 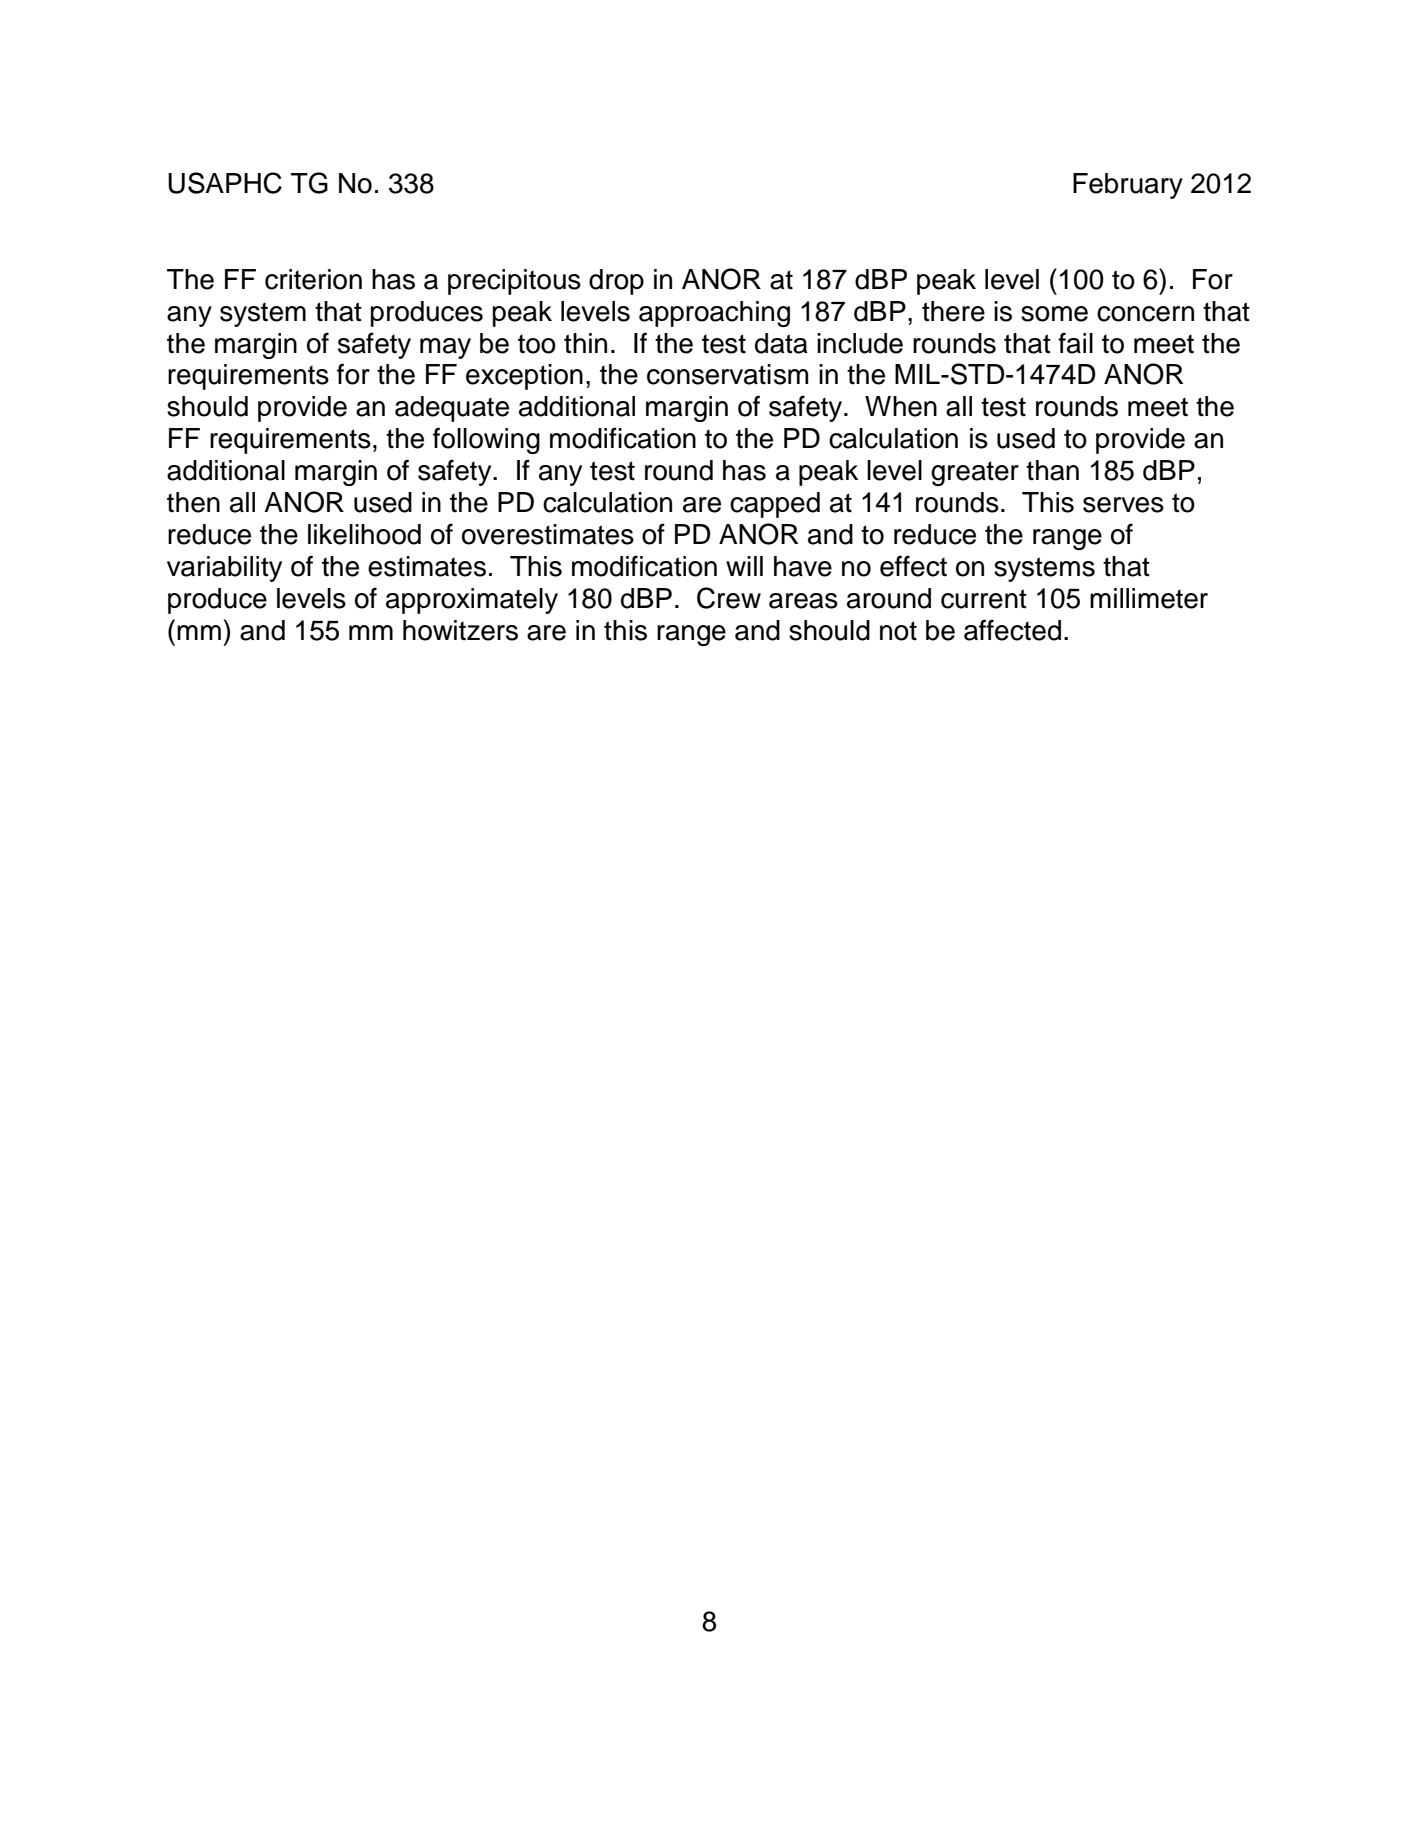 What do you see at coordinates (1123, 505) in the document?
I see `serves` at bounding box center [1123, 505].
